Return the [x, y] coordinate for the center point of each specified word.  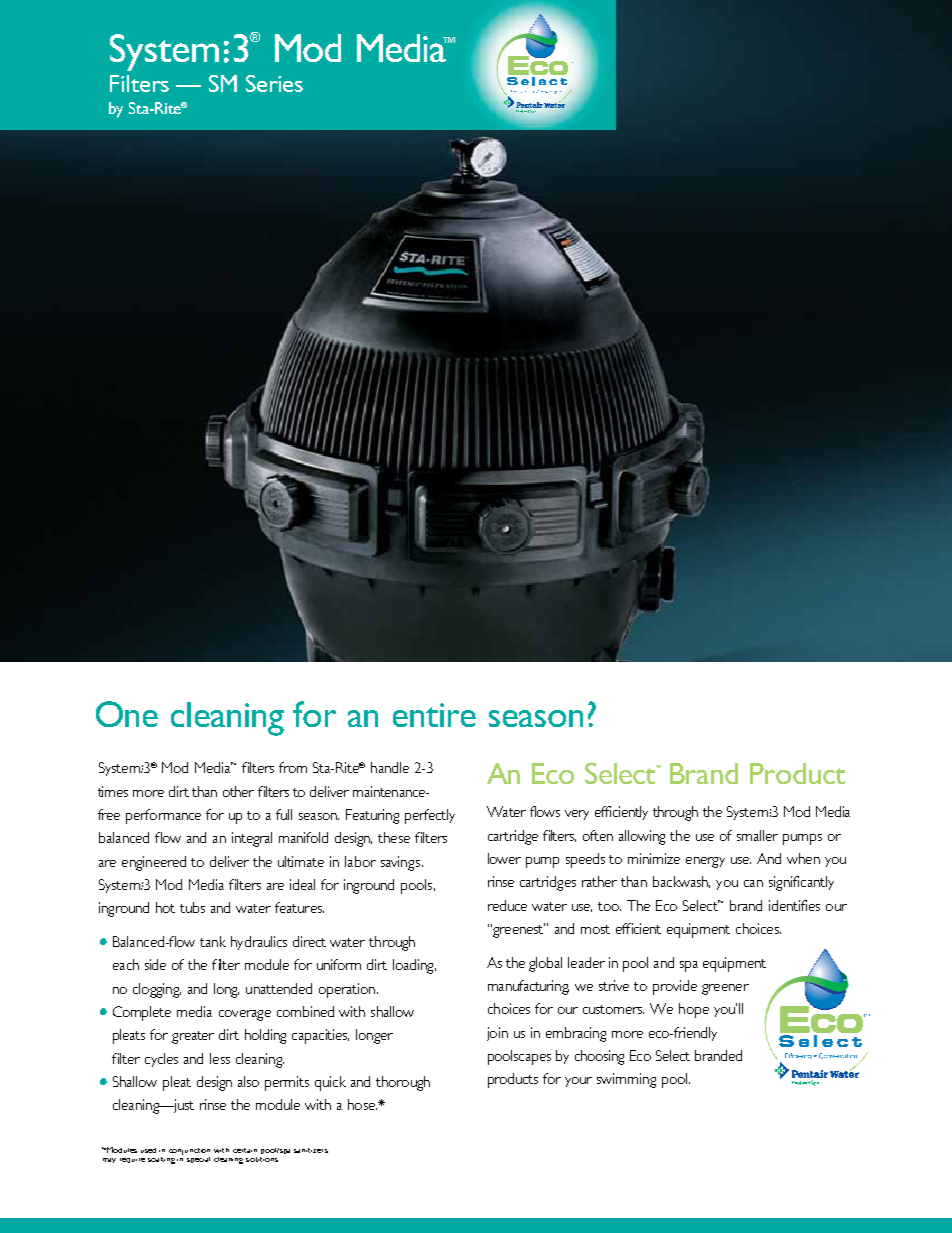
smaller [757, 835]
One [127, 714]
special [198, 1160]
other [238, 791]
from [293, 767]
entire [434, 715]
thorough [403, 1083]
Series [274, 83]
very [577, 815]
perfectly [430, 816]
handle [390, 767]
